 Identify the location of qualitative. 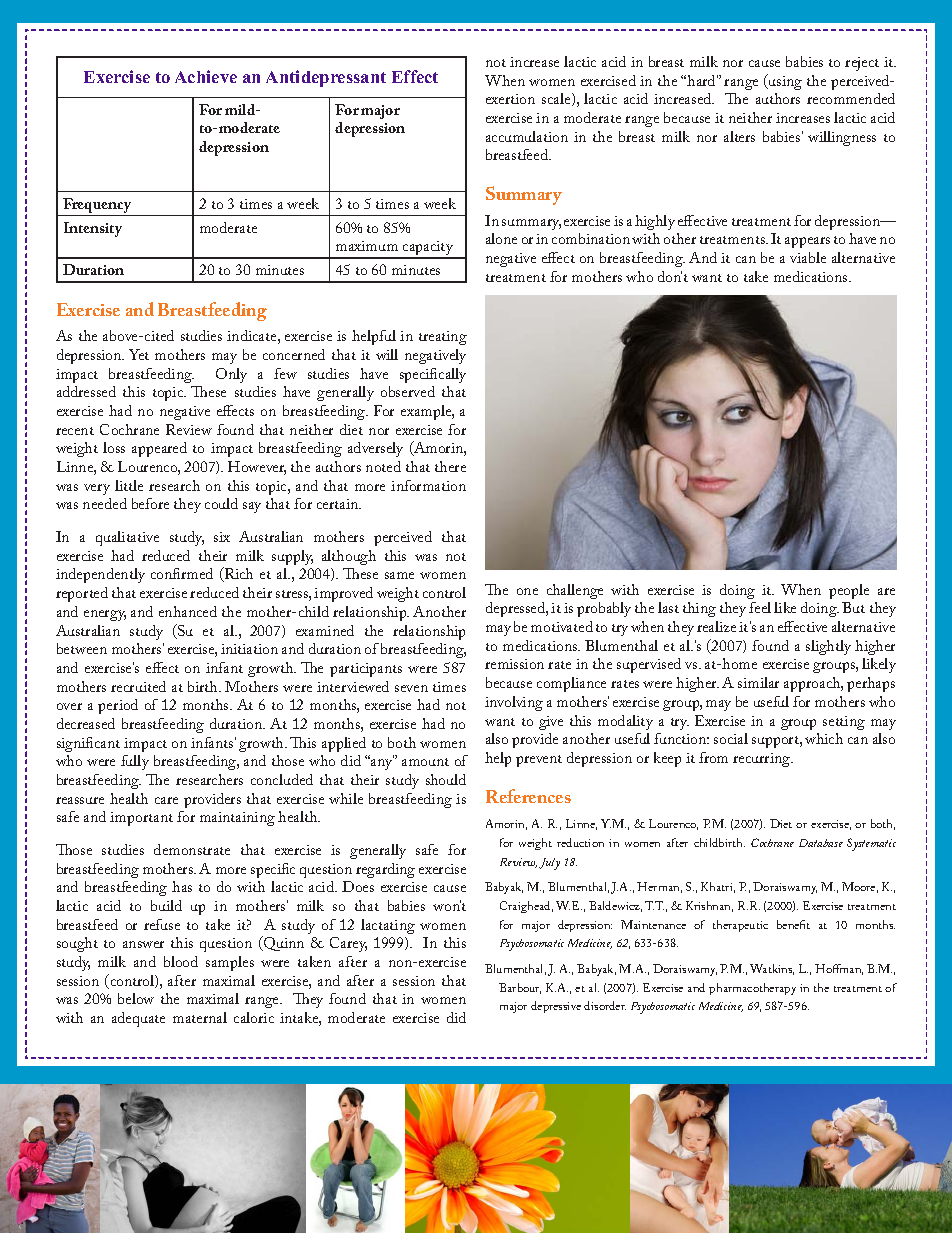
(127, 538).
